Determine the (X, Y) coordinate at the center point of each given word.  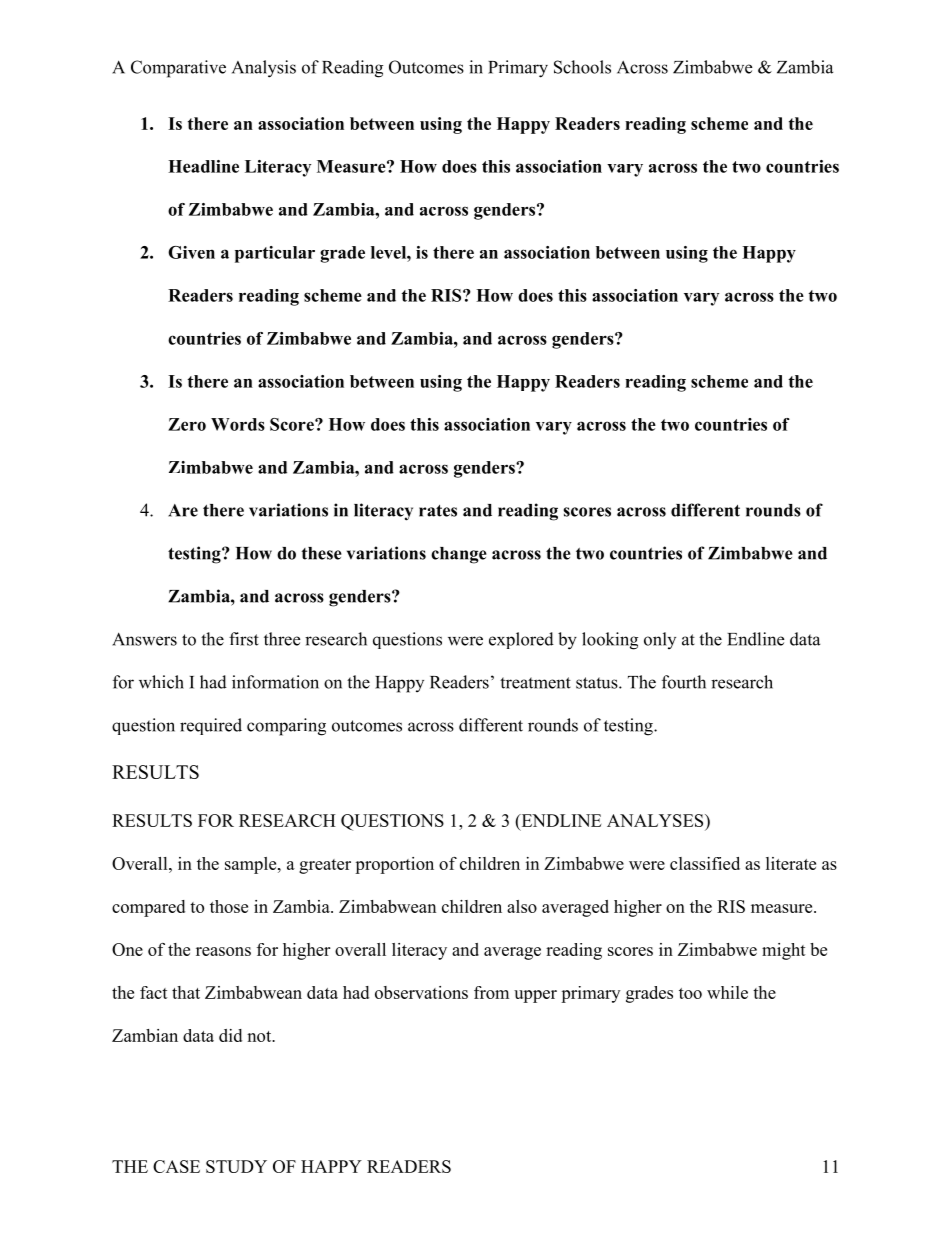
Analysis (264, 69)
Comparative (178, 69)
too (690, 993)
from (491, 992)
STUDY (236, 1166)
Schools (582, 67)
